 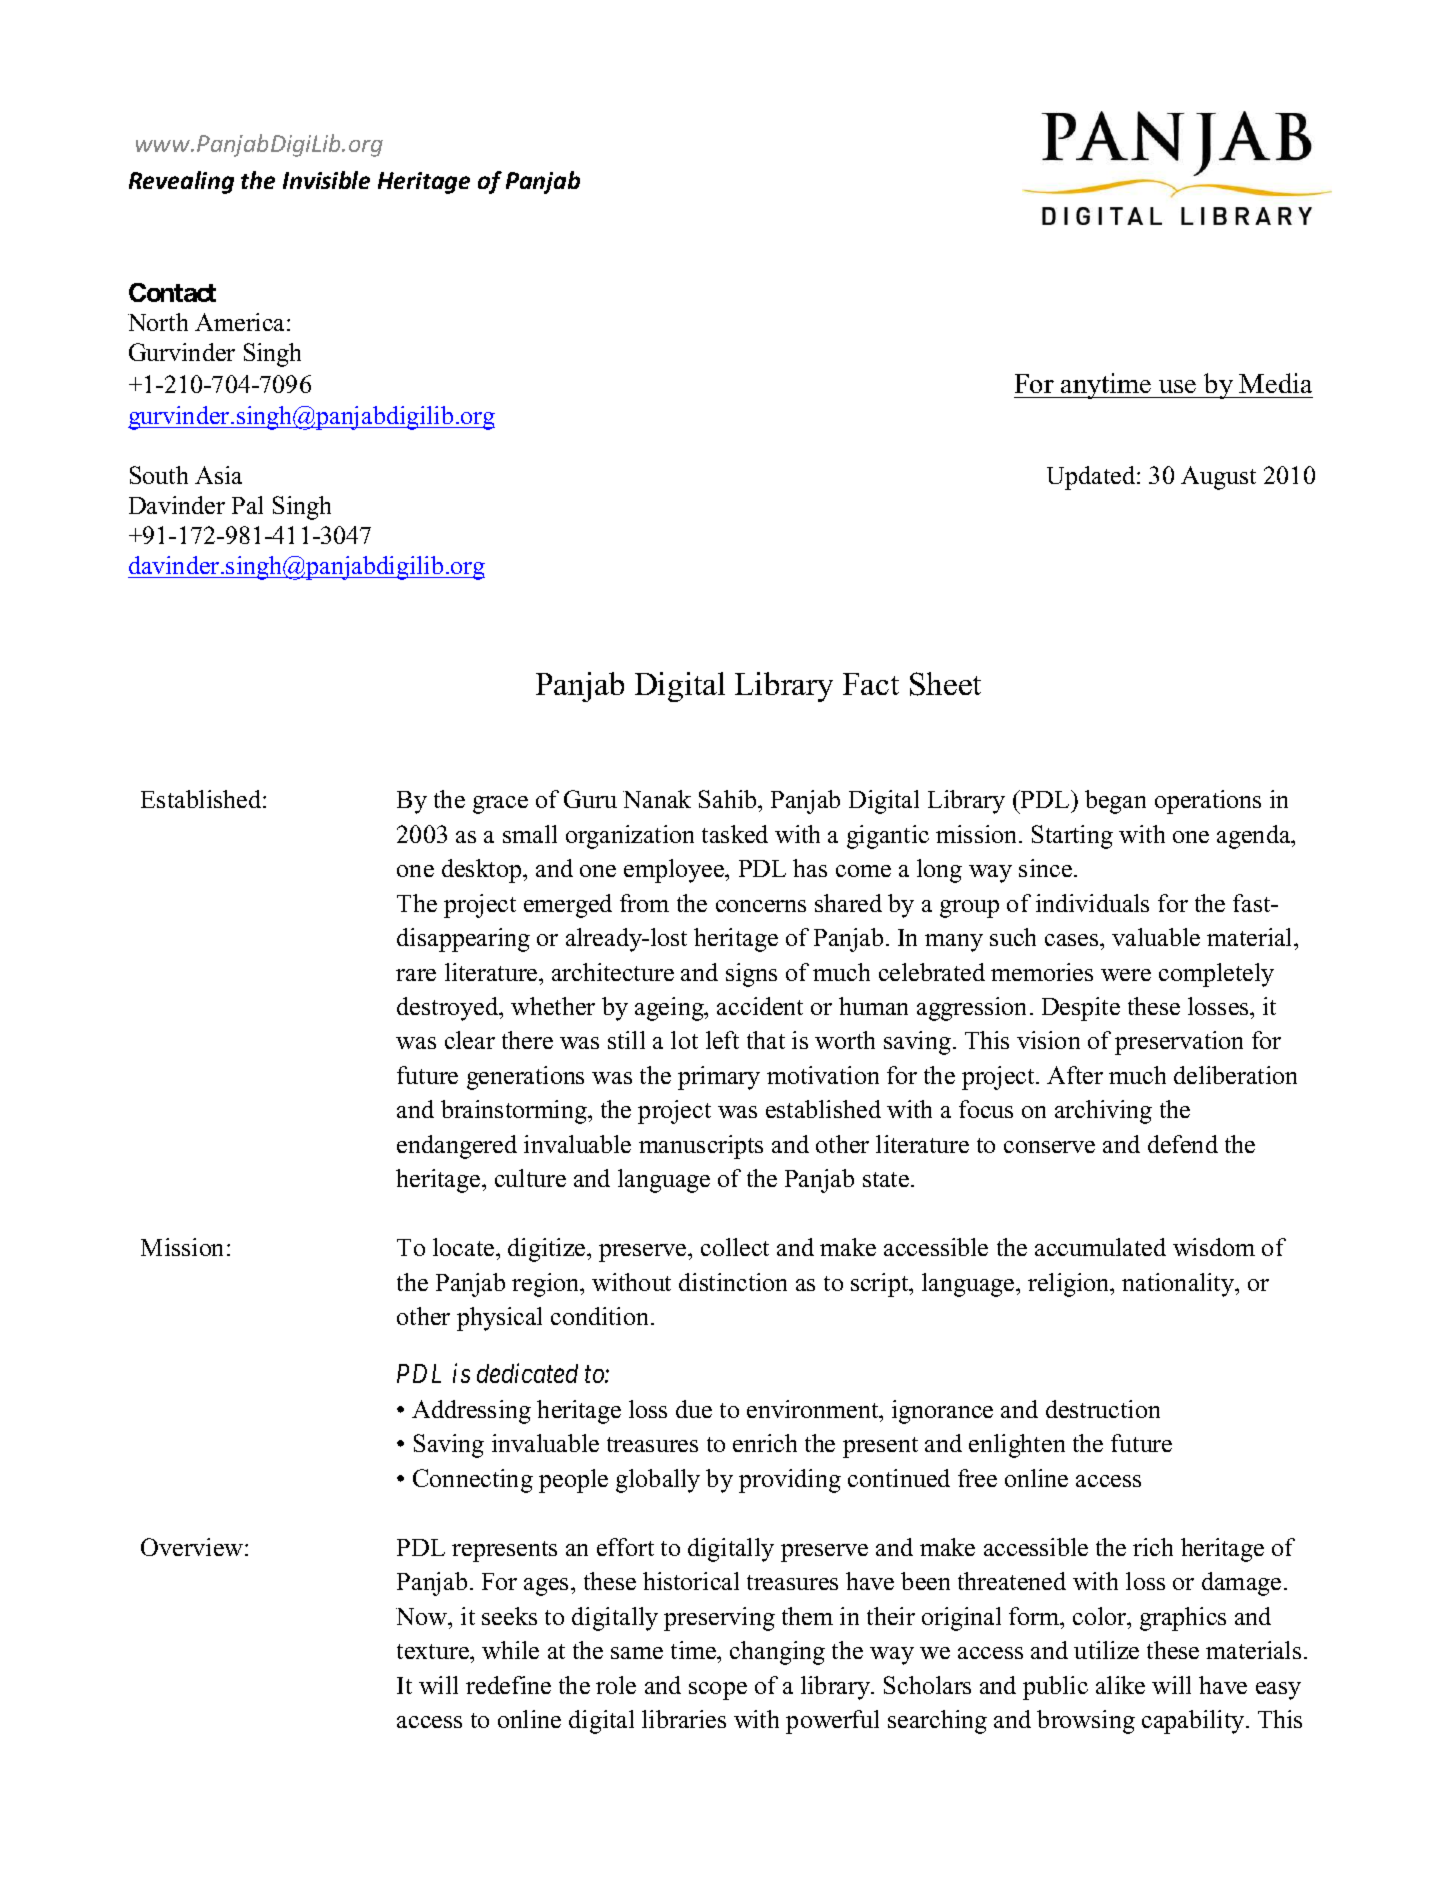 What do you see at coordinates (718, 1691) in the page?
I see `scope` at bounding box center [718, 1691].
